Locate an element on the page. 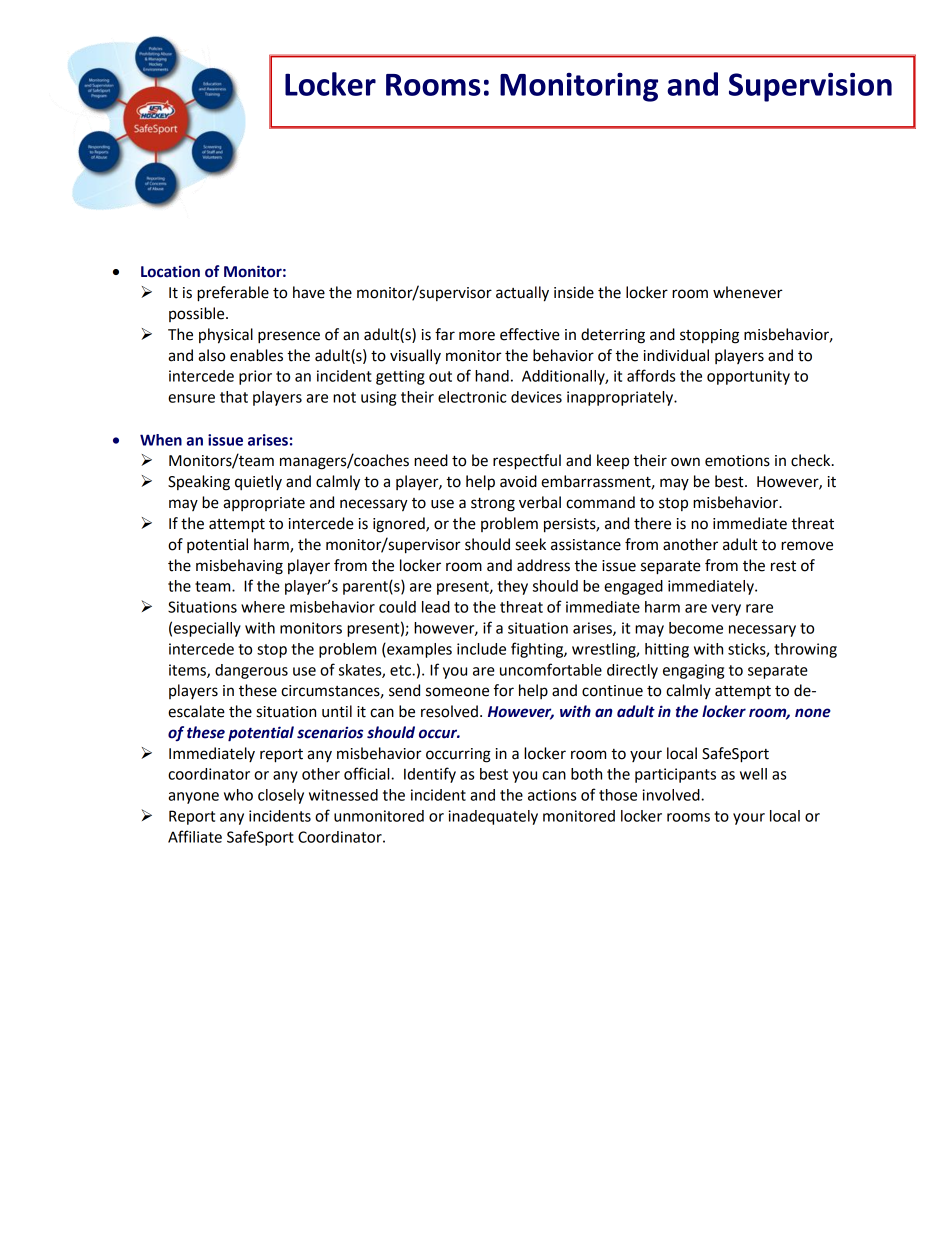 The width and height of the page is (952, 1233). actually is located at coordinates (522, 294).
